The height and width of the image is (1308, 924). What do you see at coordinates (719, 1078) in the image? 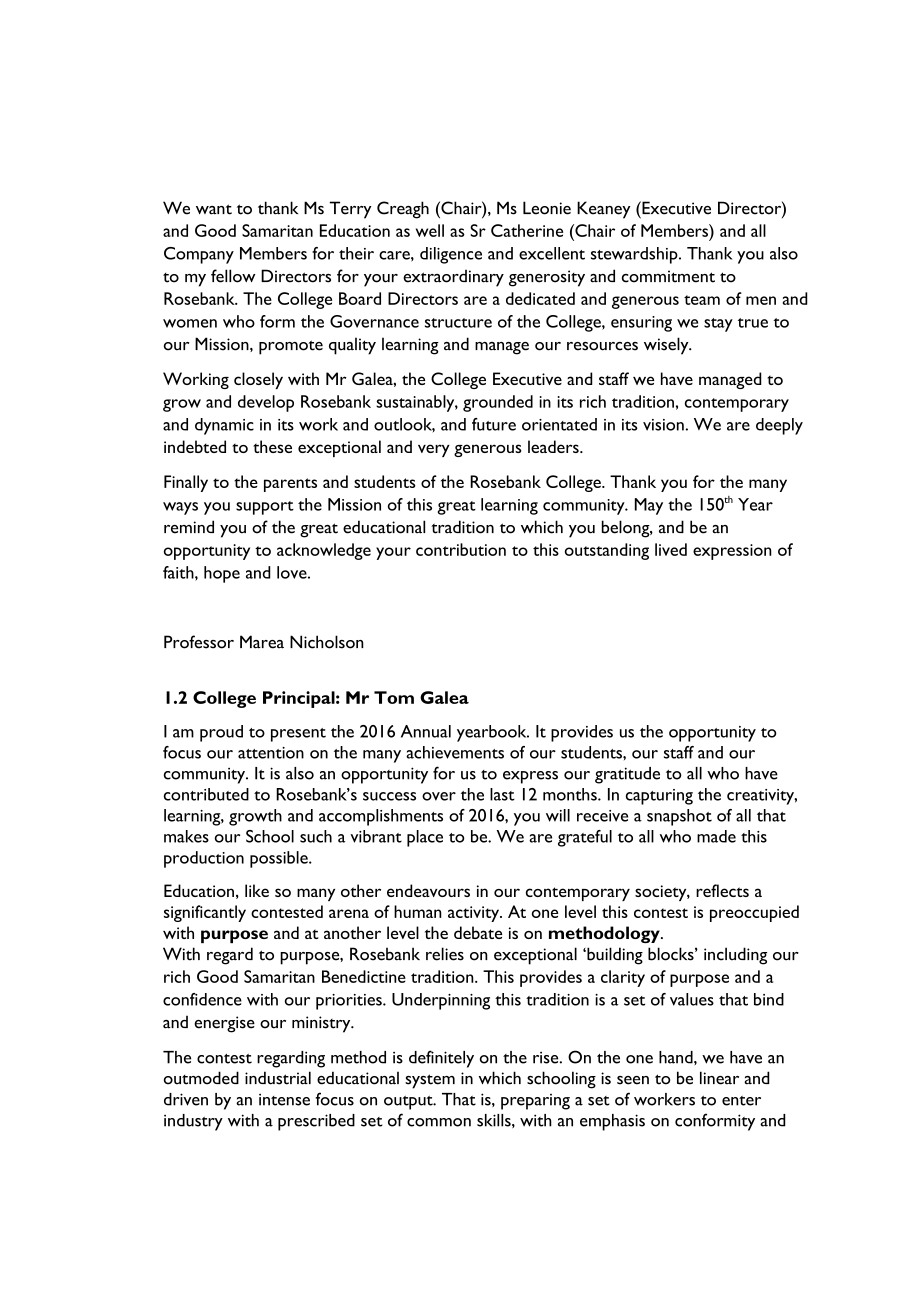
I see `linear` at bounding box center [719, 1078].
